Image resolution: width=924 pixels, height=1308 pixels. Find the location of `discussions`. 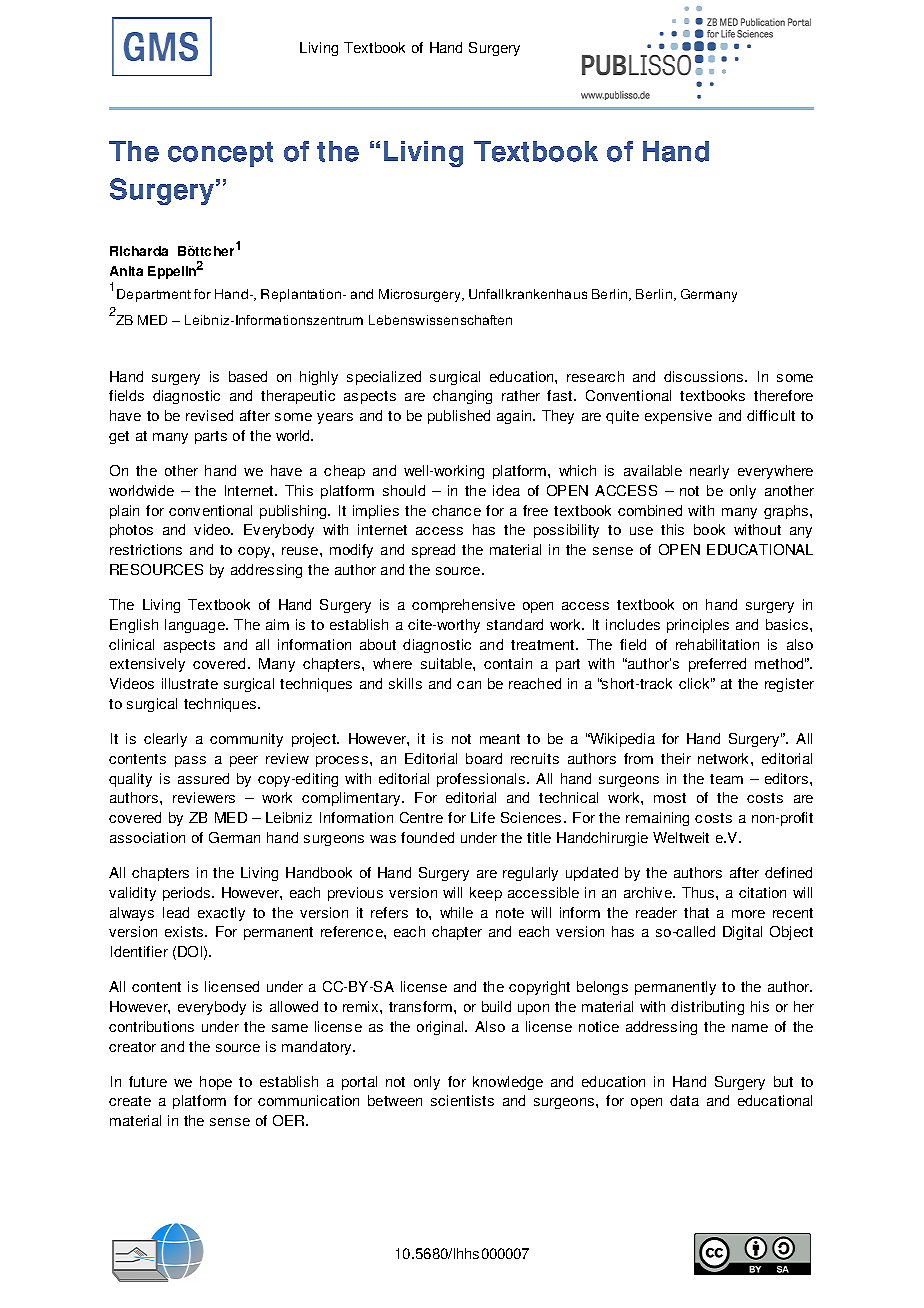

discussions is located at coordinates (705, 376).
